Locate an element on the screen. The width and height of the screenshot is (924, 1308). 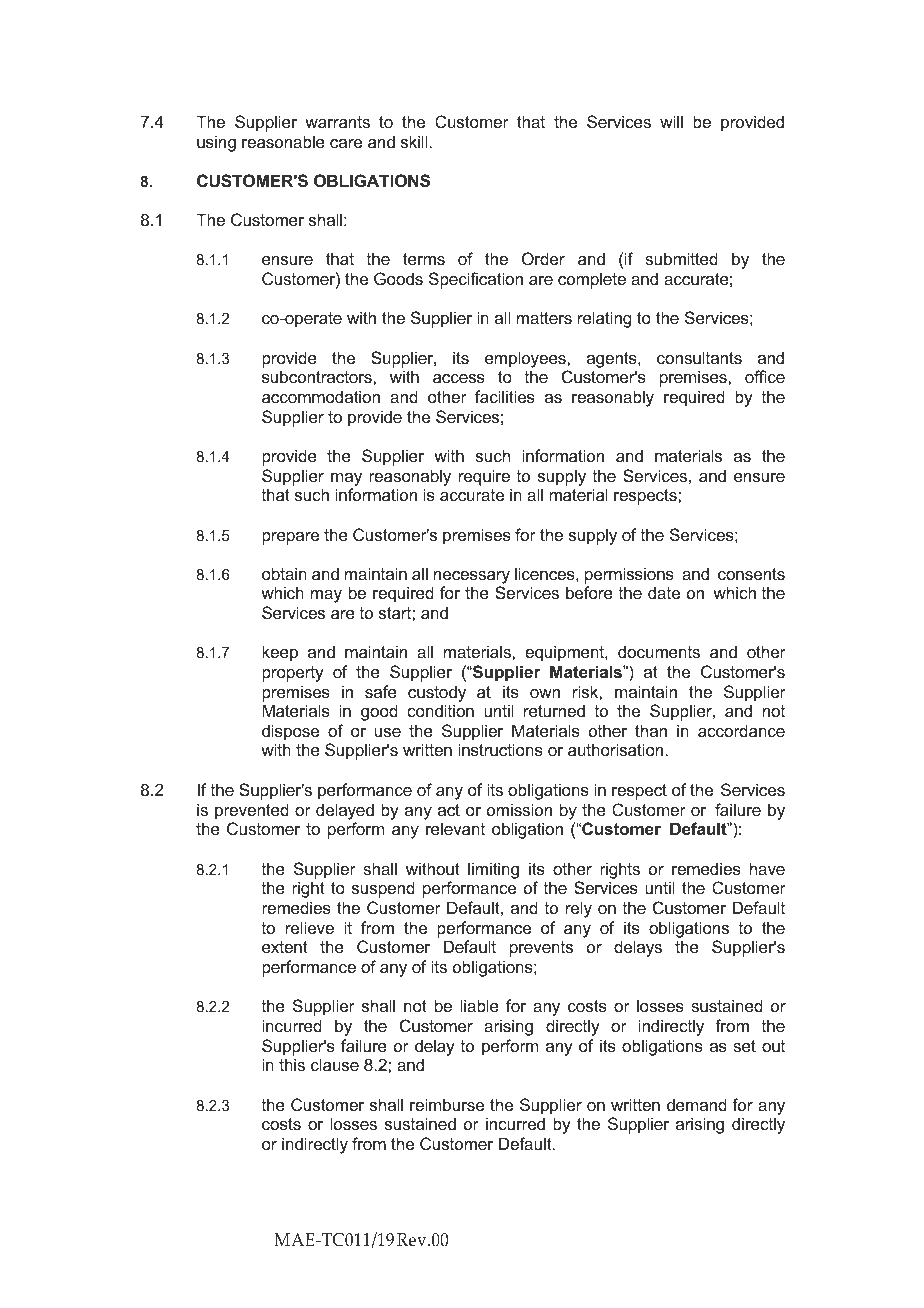
reimburse is located at coordinates (447, 1104).
